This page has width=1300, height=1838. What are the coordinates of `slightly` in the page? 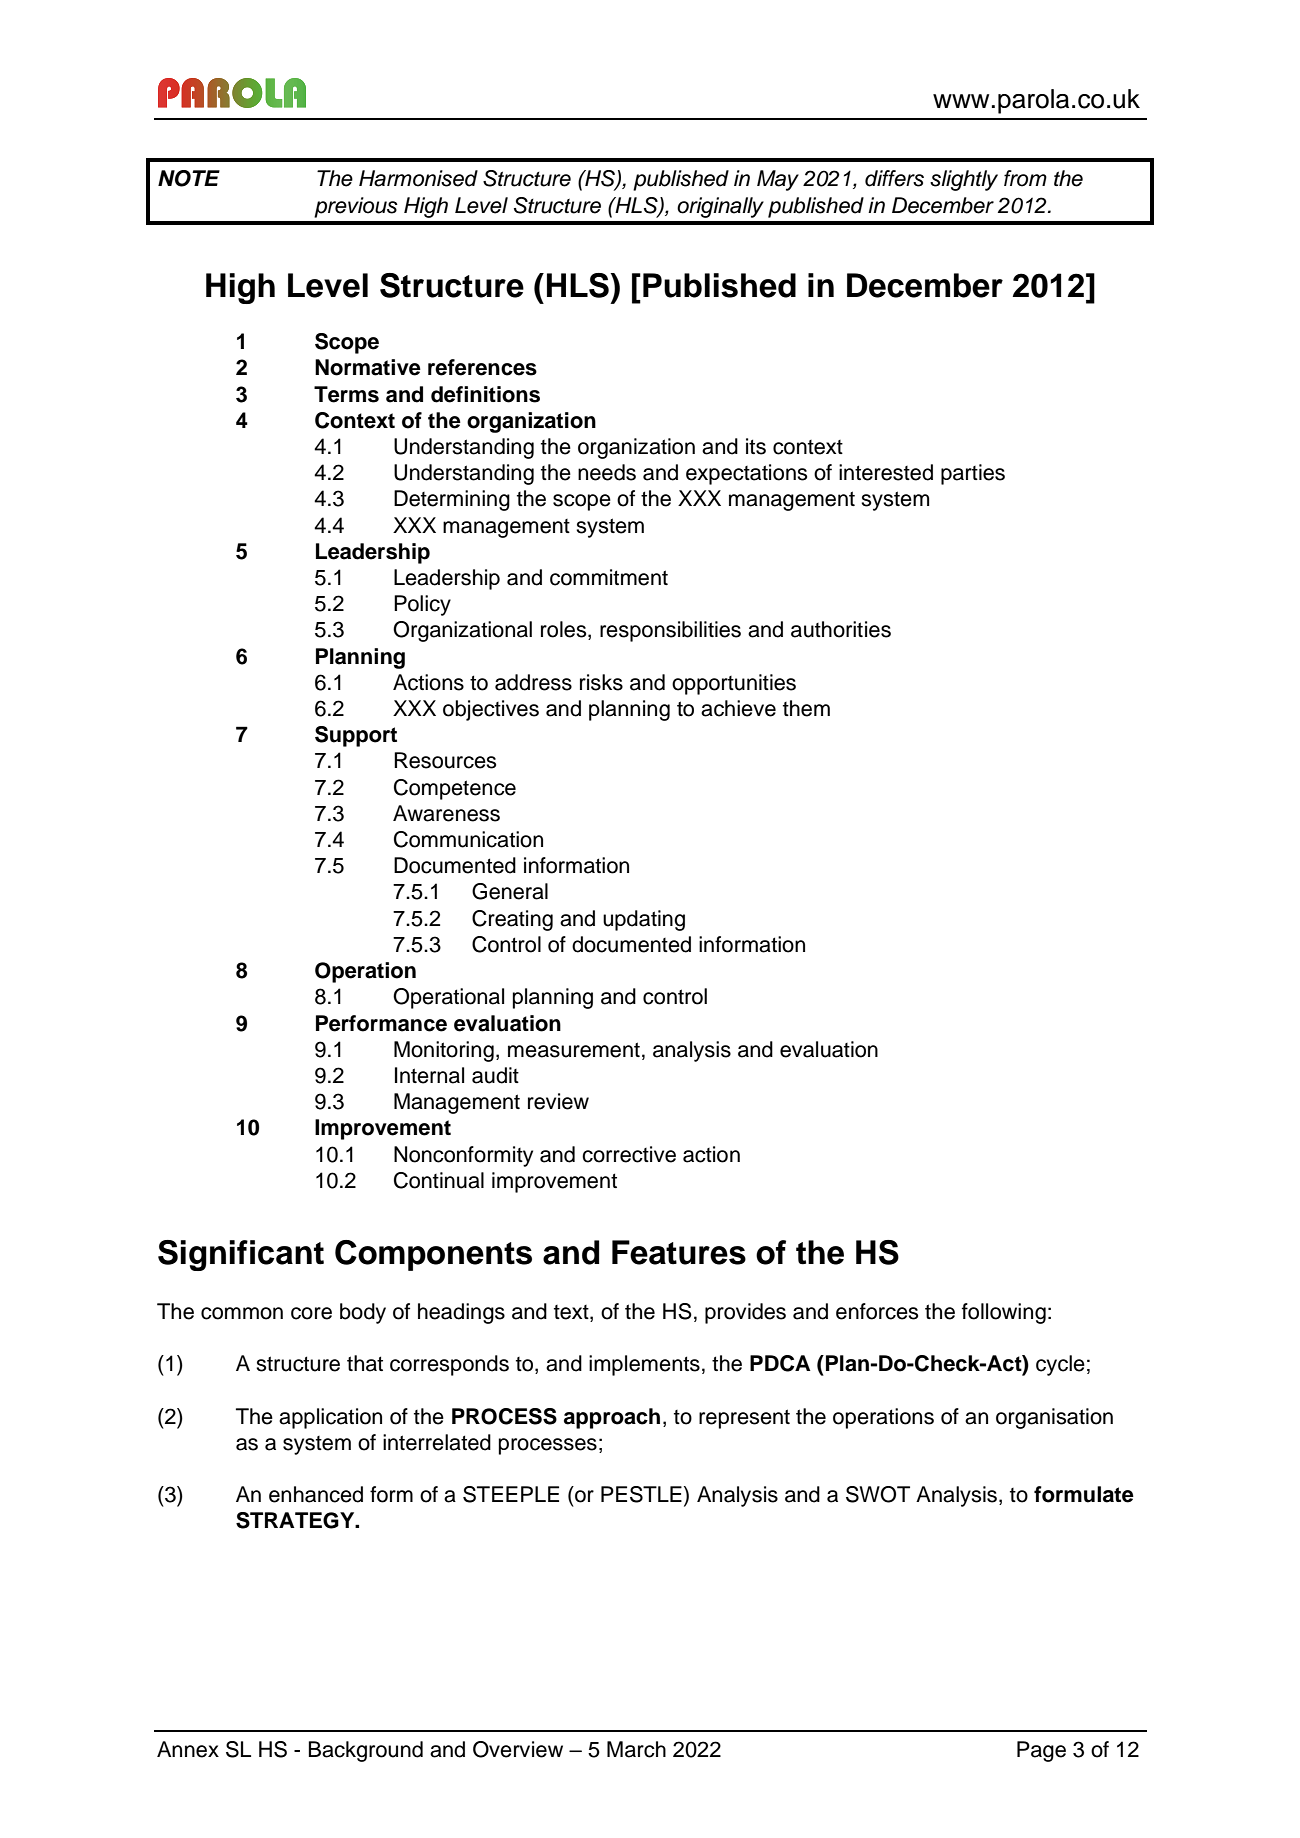 It's located at (964, 180).
